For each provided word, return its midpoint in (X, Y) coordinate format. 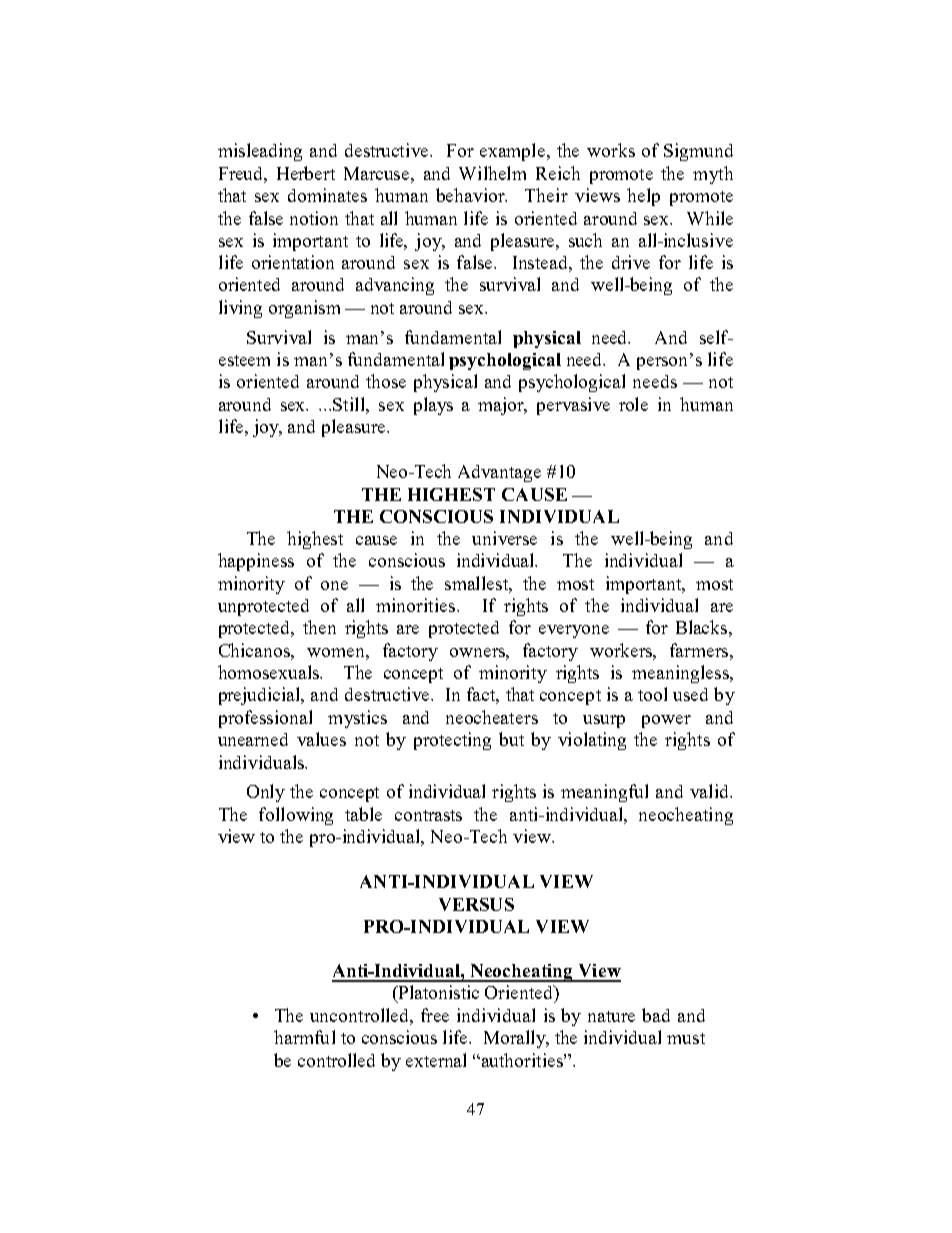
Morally (516, 1039)
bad (656, 1015)
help (643, 197)
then (319, 627)
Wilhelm (492, 173)
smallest (478, 584)
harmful (304, 1037)
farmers (699, 650)
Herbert (306, 173)
